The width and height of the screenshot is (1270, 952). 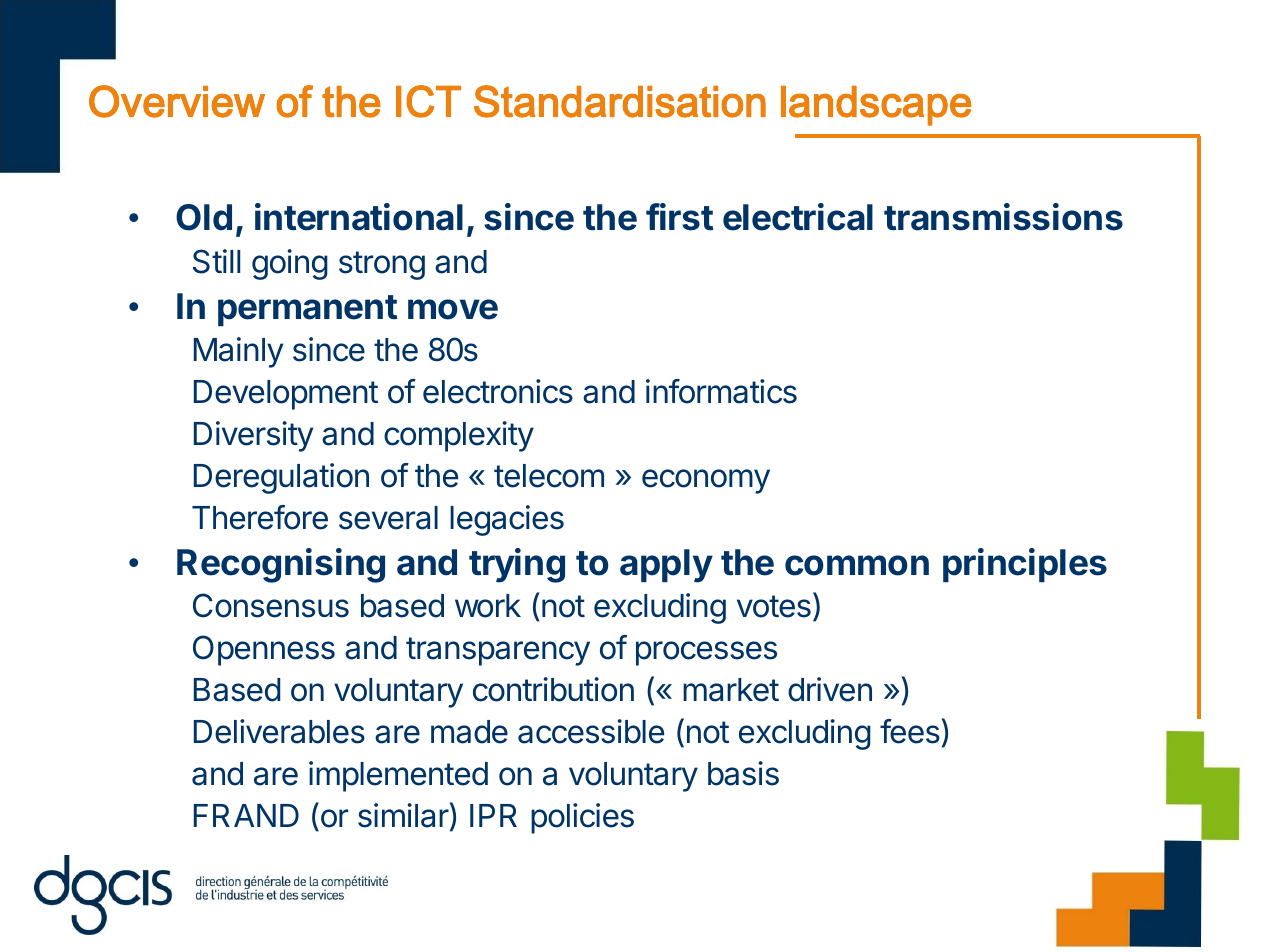 What do you see at coordinates (246, 815) in the screenshot?
I see `FRAND` at bounding box center [246, 815].
